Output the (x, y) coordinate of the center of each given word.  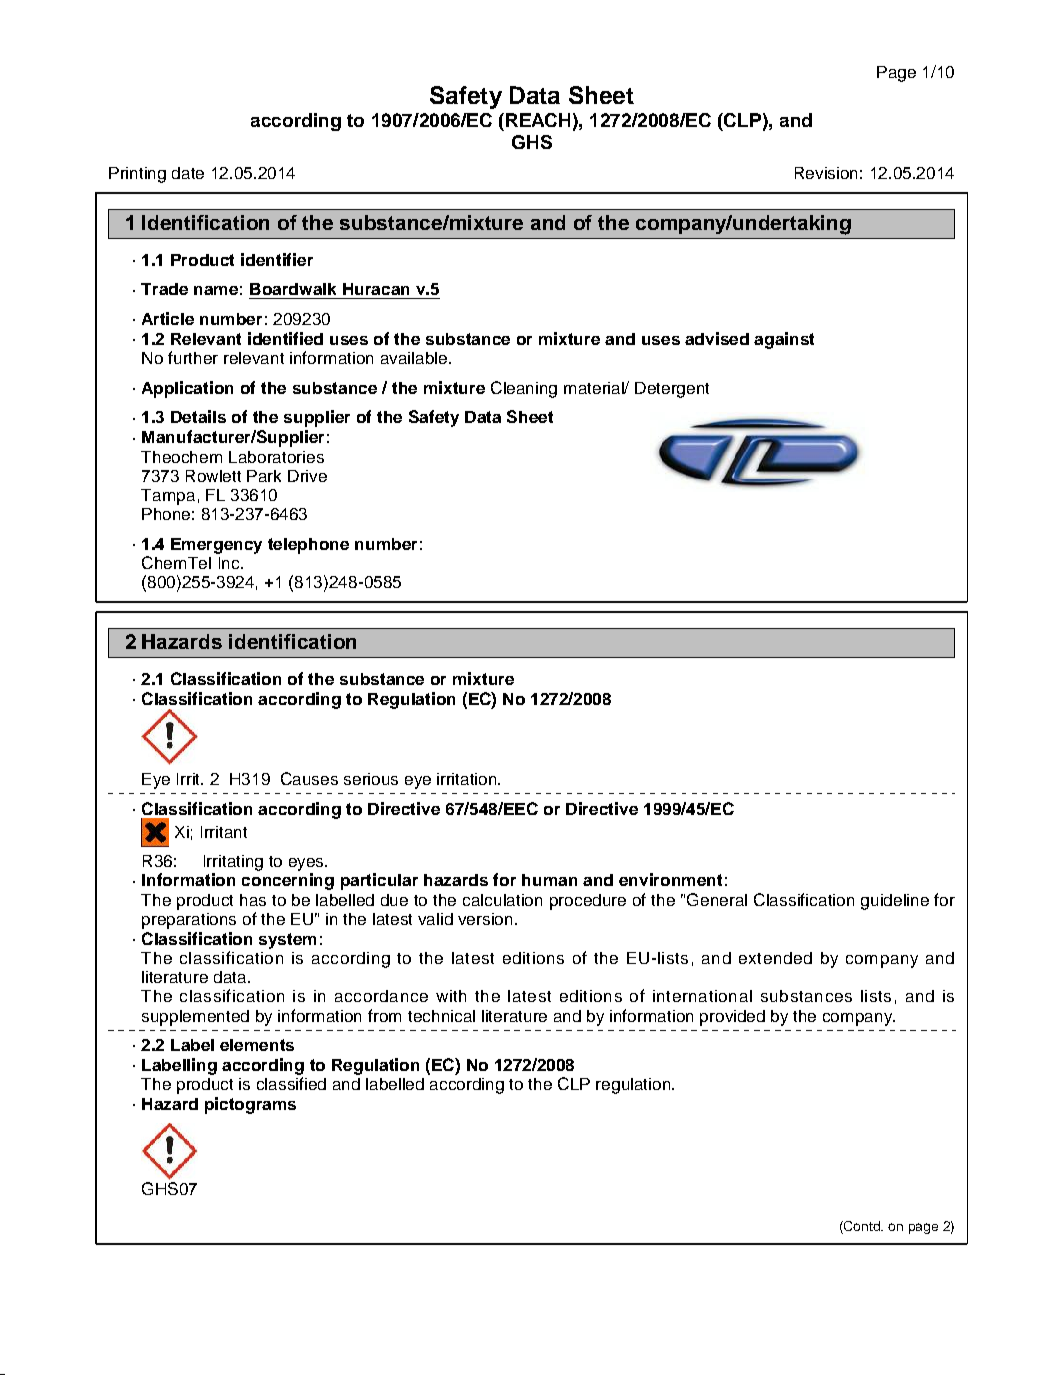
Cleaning (524, 389)
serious (371, 779)
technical (441, 1016)
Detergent (672, 390)
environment (670, 879)
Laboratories (276, 457)
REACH (538, 120)
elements (257, 1045)
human (549, 880)
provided (732, 1018)
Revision (826, 173)
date (188, 173)
